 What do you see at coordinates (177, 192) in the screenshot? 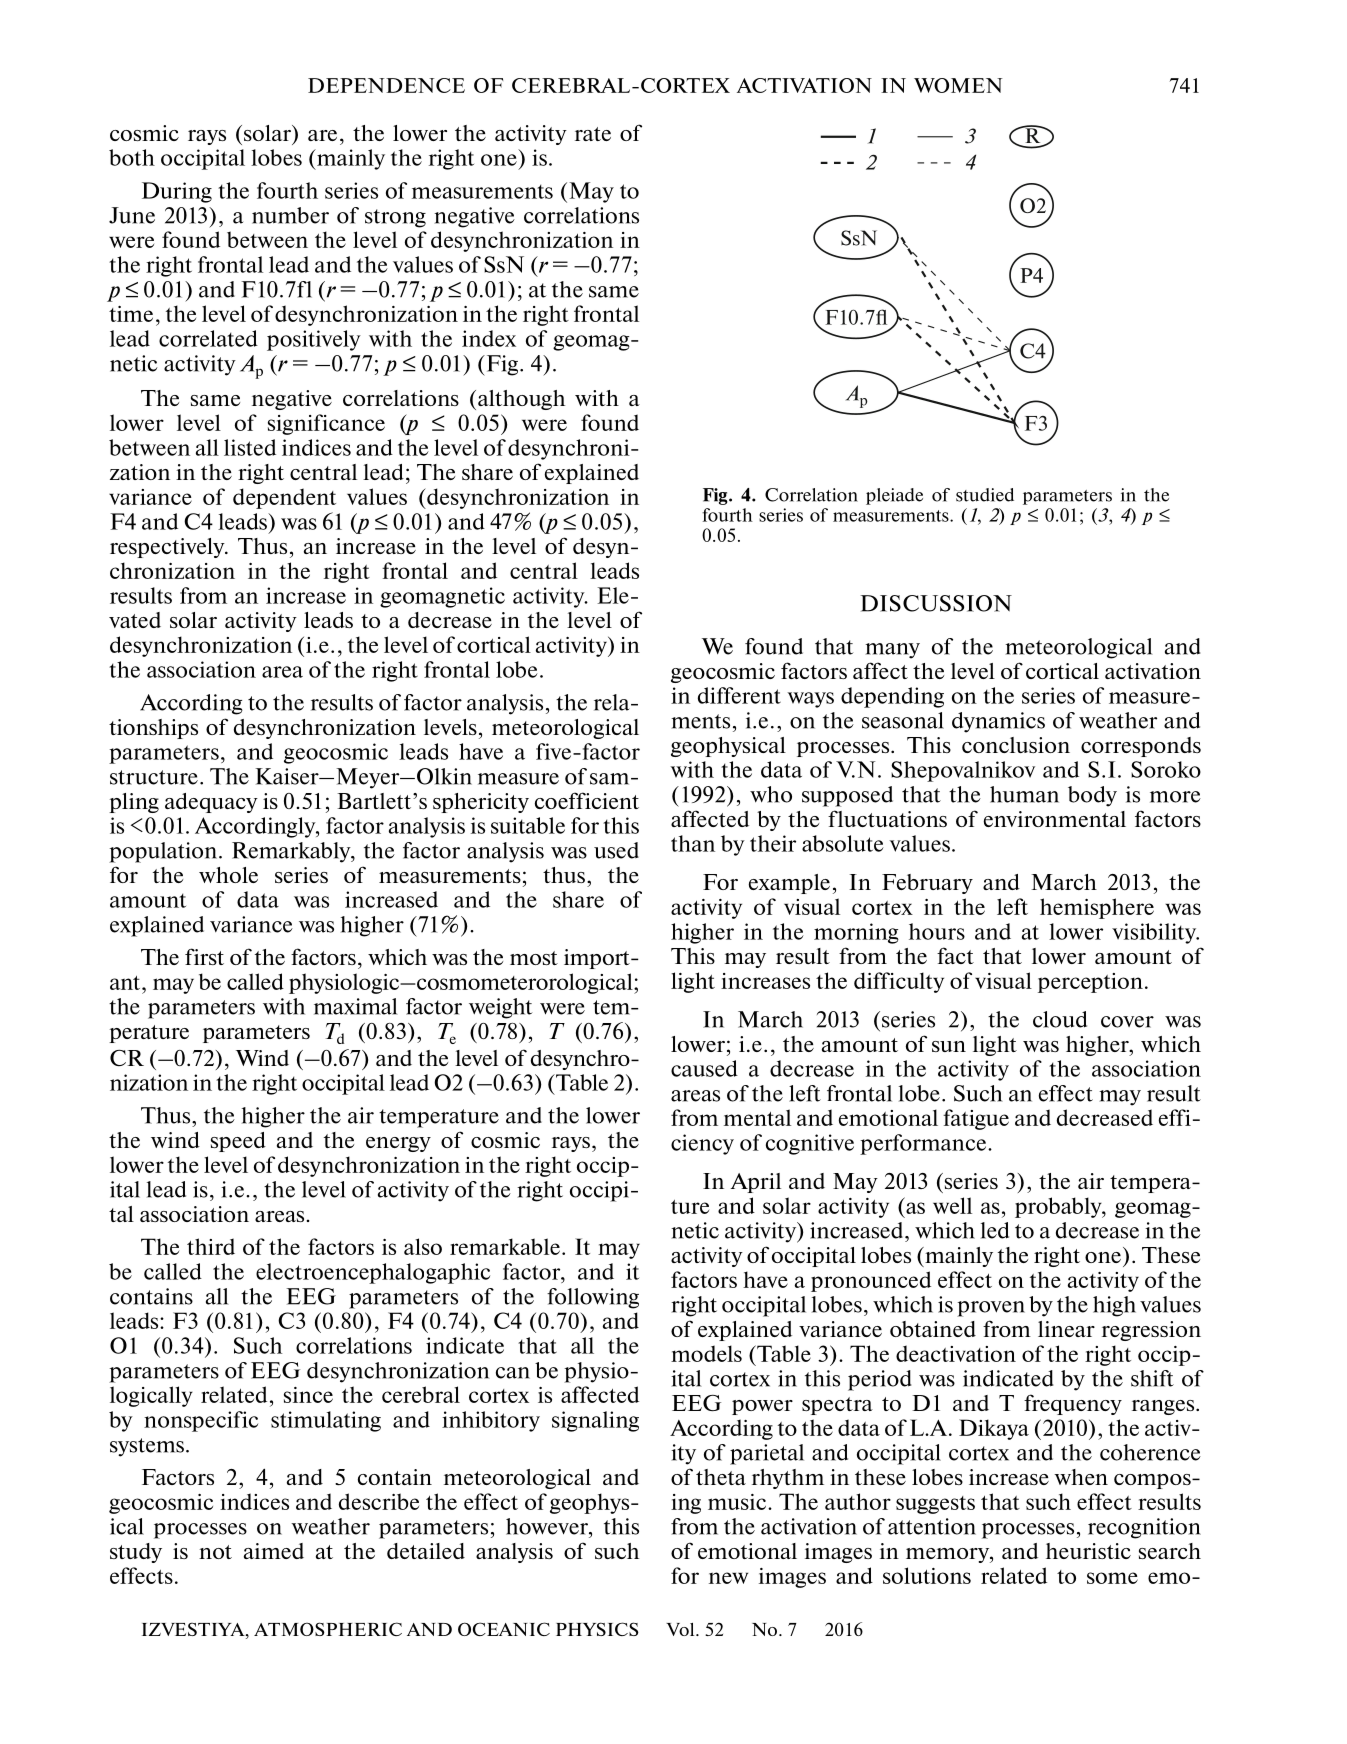
I see `During` at bounding box center [177, 192].
